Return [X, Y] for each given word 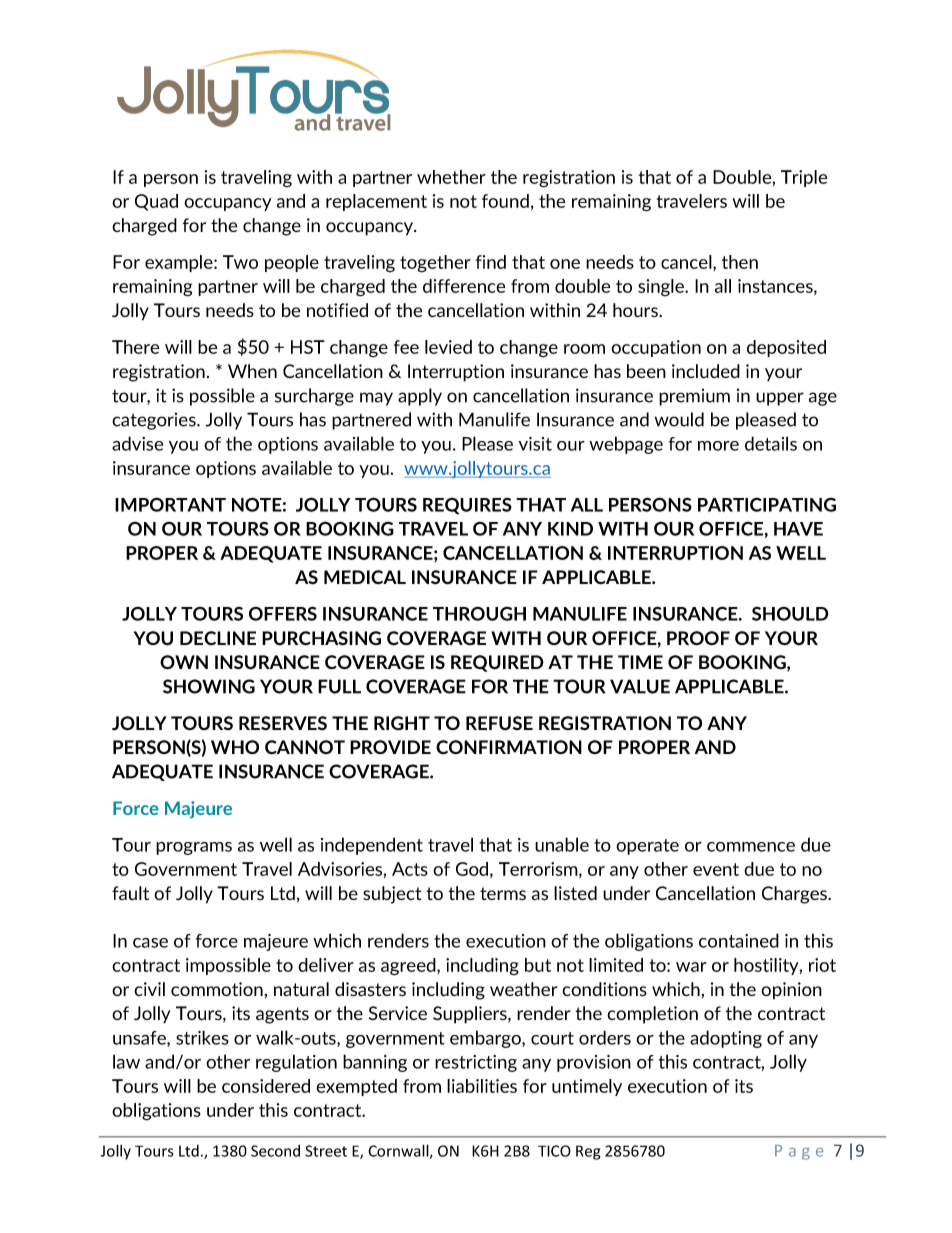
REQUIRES [467, 506]
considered [266, 1086]
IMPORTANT [170, 504]
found [505, 201]
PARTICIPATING [767, 505]
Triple [804, 178]
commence [751, 847]
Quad [156, 202]
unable [562, 844]
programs [194, 848]
